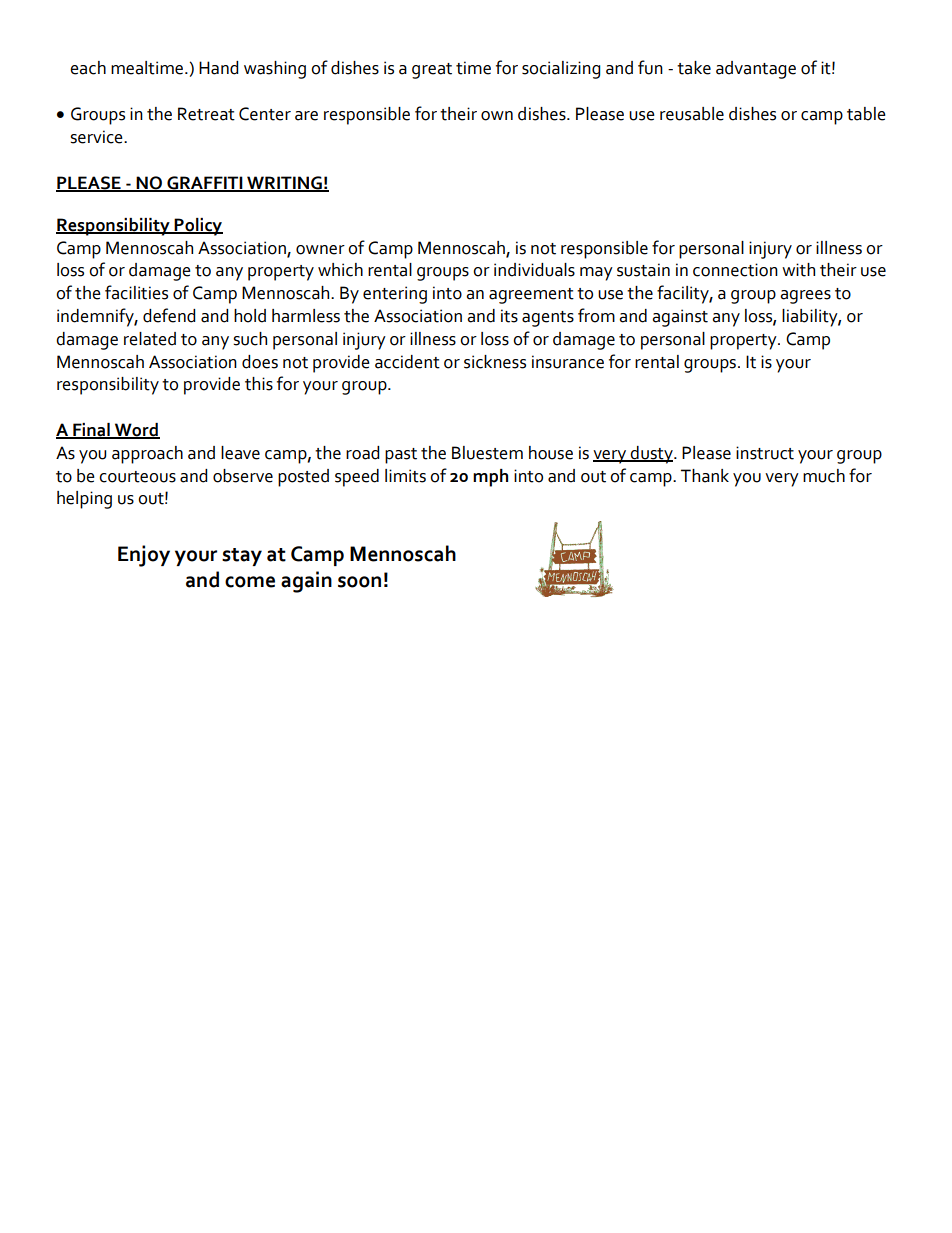 This screenshot has height=1233, width=952. What do you see at coordinates (359, 582) in the screenshot?
I see `soon` at bounding box center [359, 582].
